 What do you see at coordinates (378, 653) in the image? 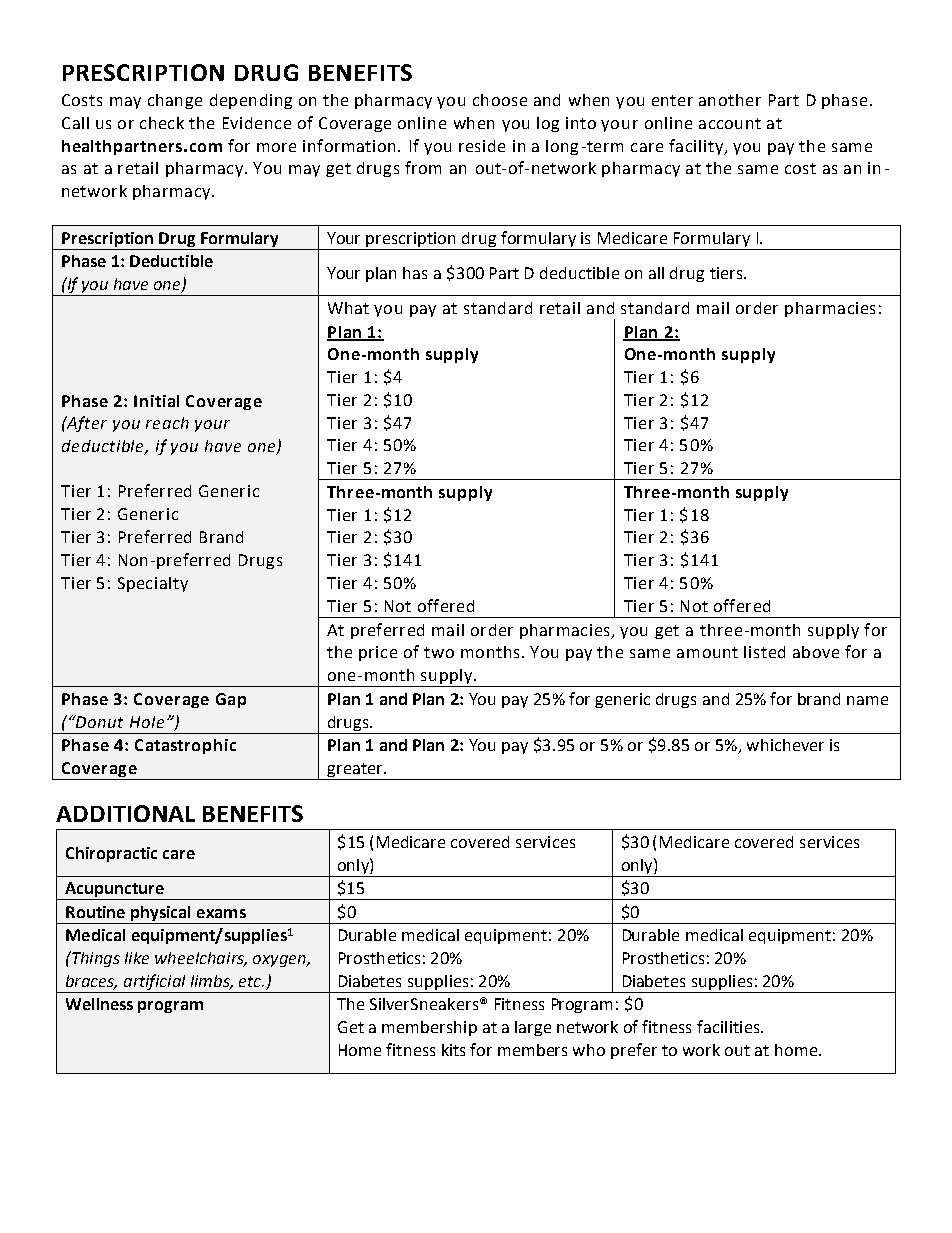
I see `price` at bounding box center [378, 653].
